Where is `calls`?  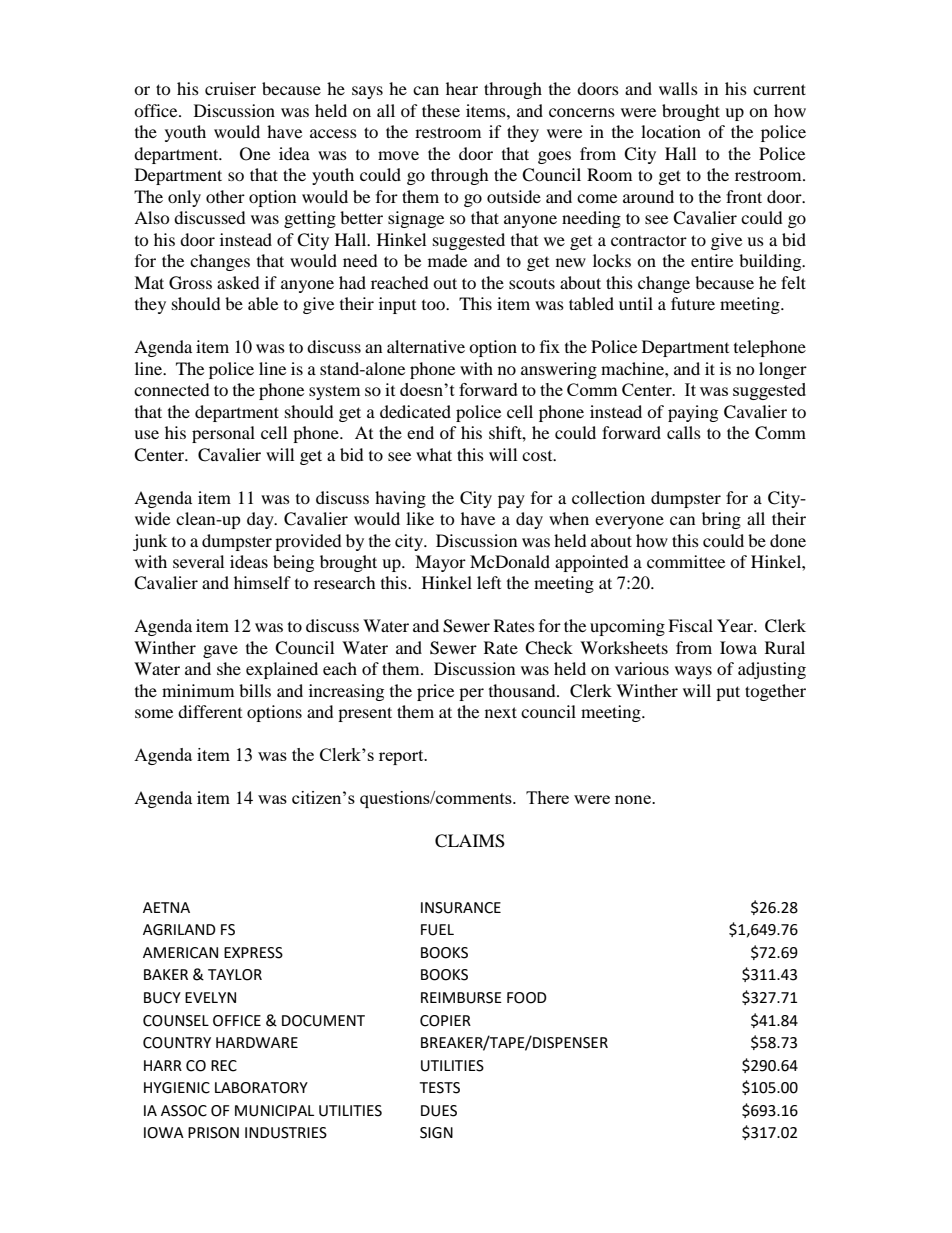
calls is located at coordinates (684, 432).
